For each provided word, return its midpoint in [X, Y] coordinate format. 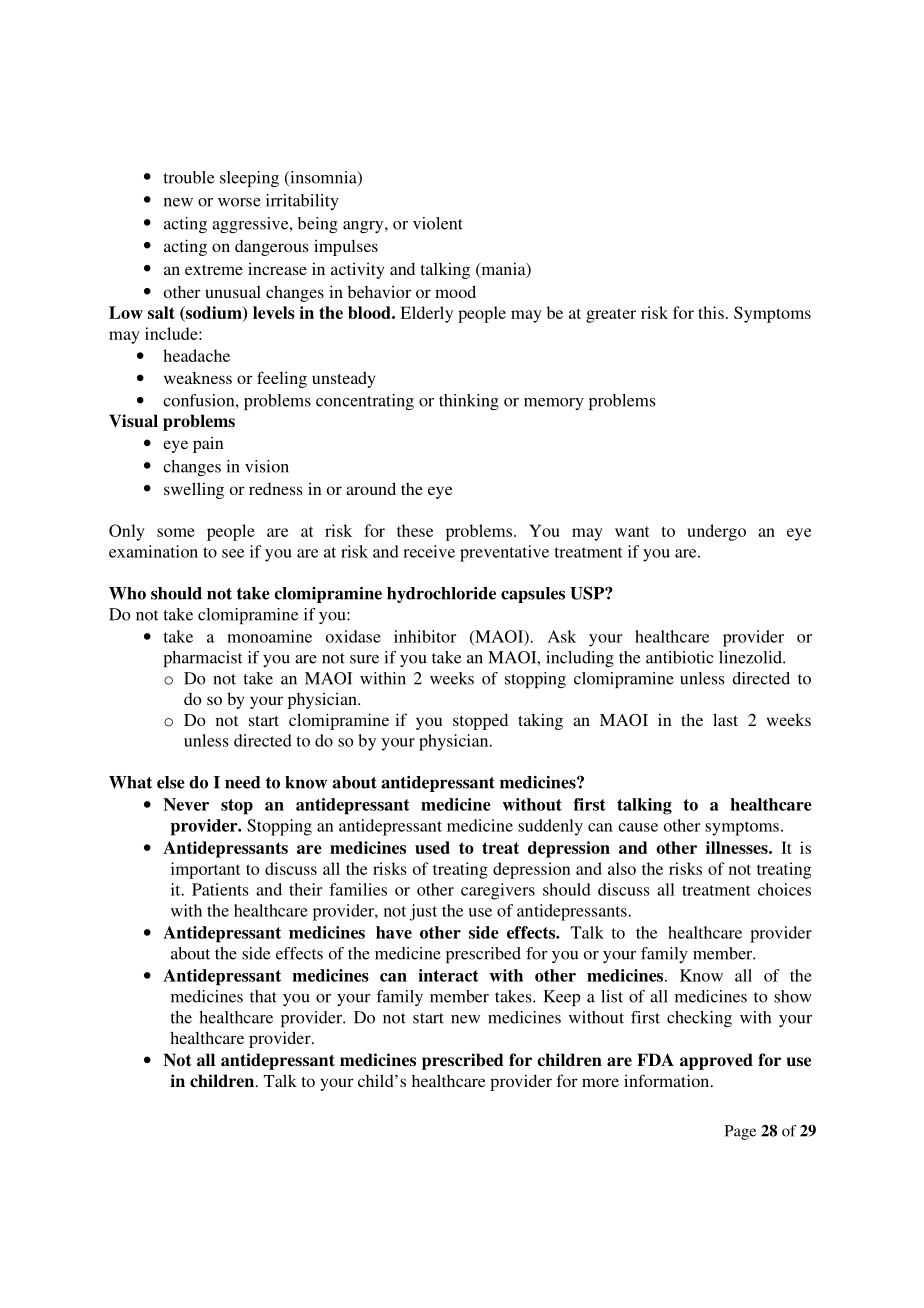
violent [438, 223]
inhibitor [425, 636]
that [263, 996]
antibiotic [679, 657]
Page [740, 1132]
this [711, 312]
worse [239, 202]
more [600, 1082]
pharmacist [203, 659]
